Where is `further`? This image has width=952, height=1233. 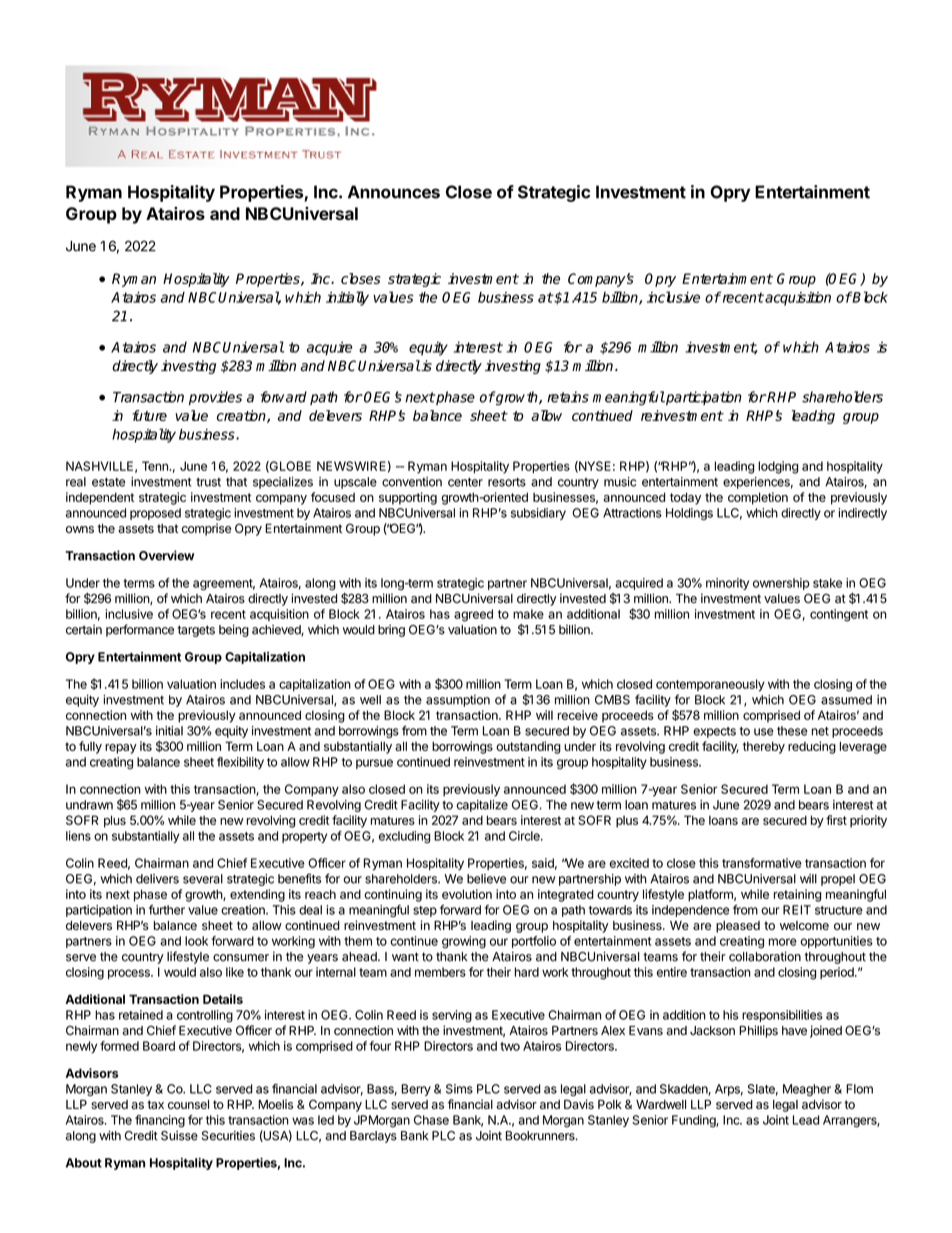 further is located at coordinates (167, 910).
